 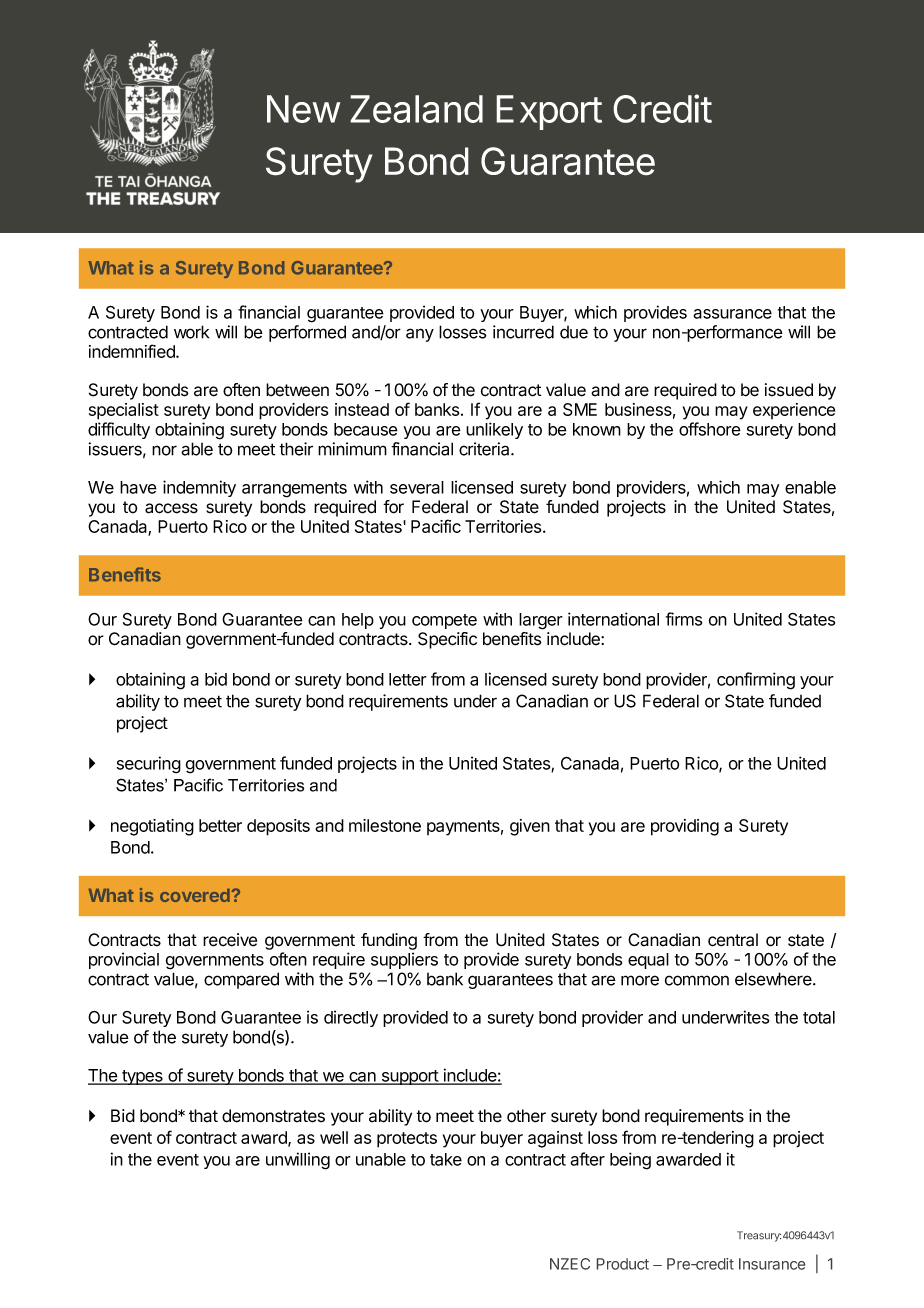 What do you see at coordinates (303, 109) in the page?
I see `New` at bounding box center [303, 109].
